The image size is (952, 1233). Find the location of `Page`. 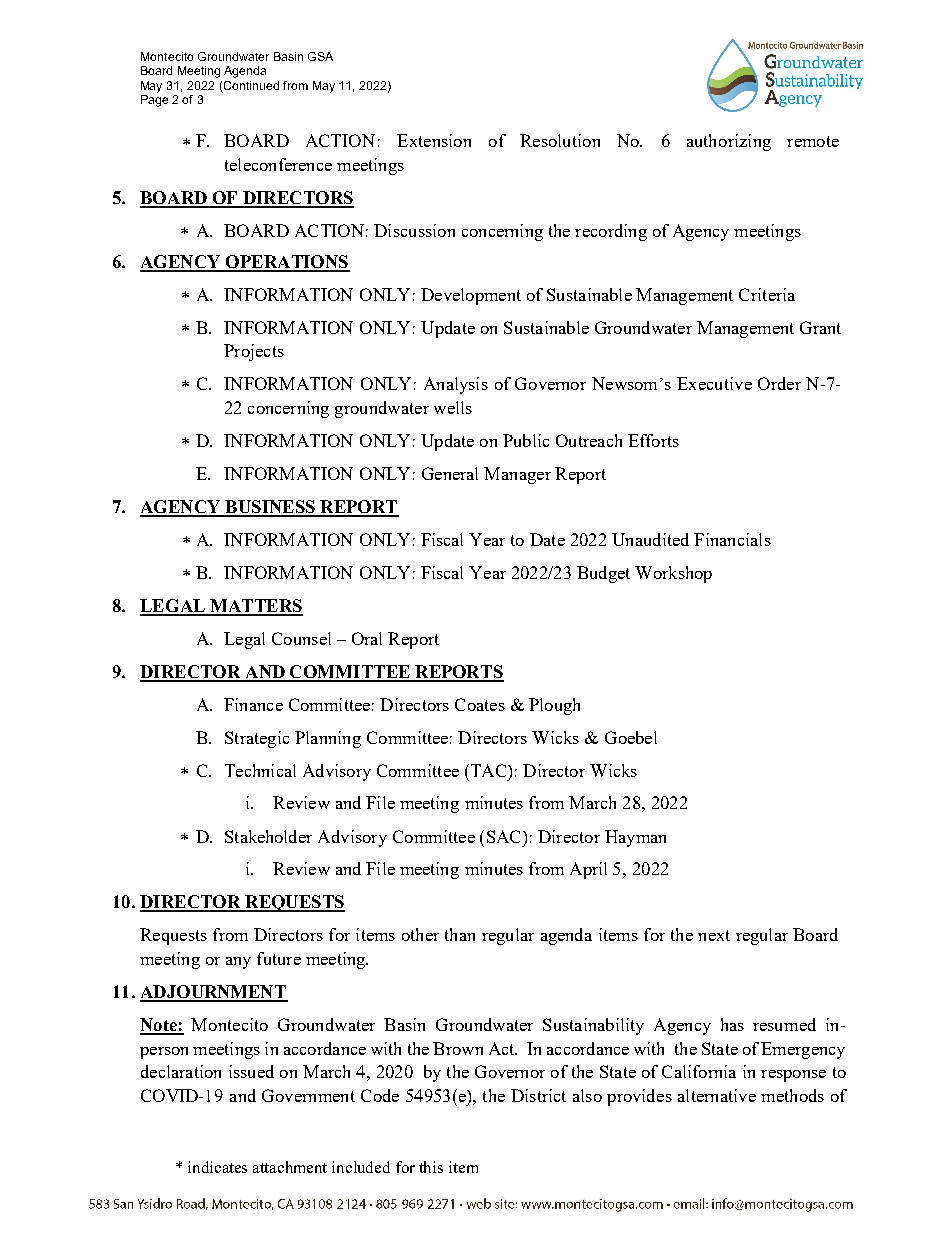

Page is located at coordinates (154, 101).
